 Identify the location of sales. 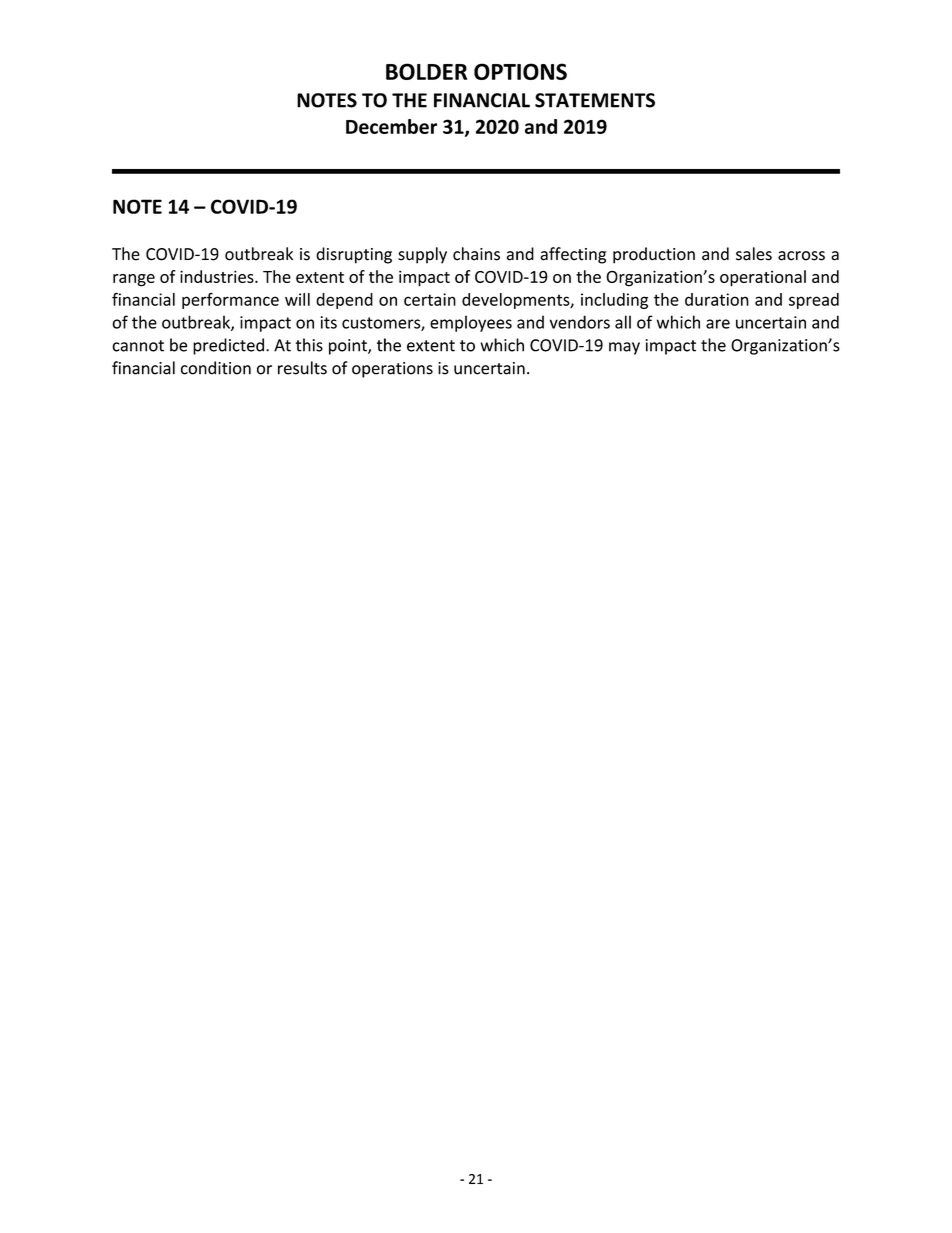
(754, 254).
